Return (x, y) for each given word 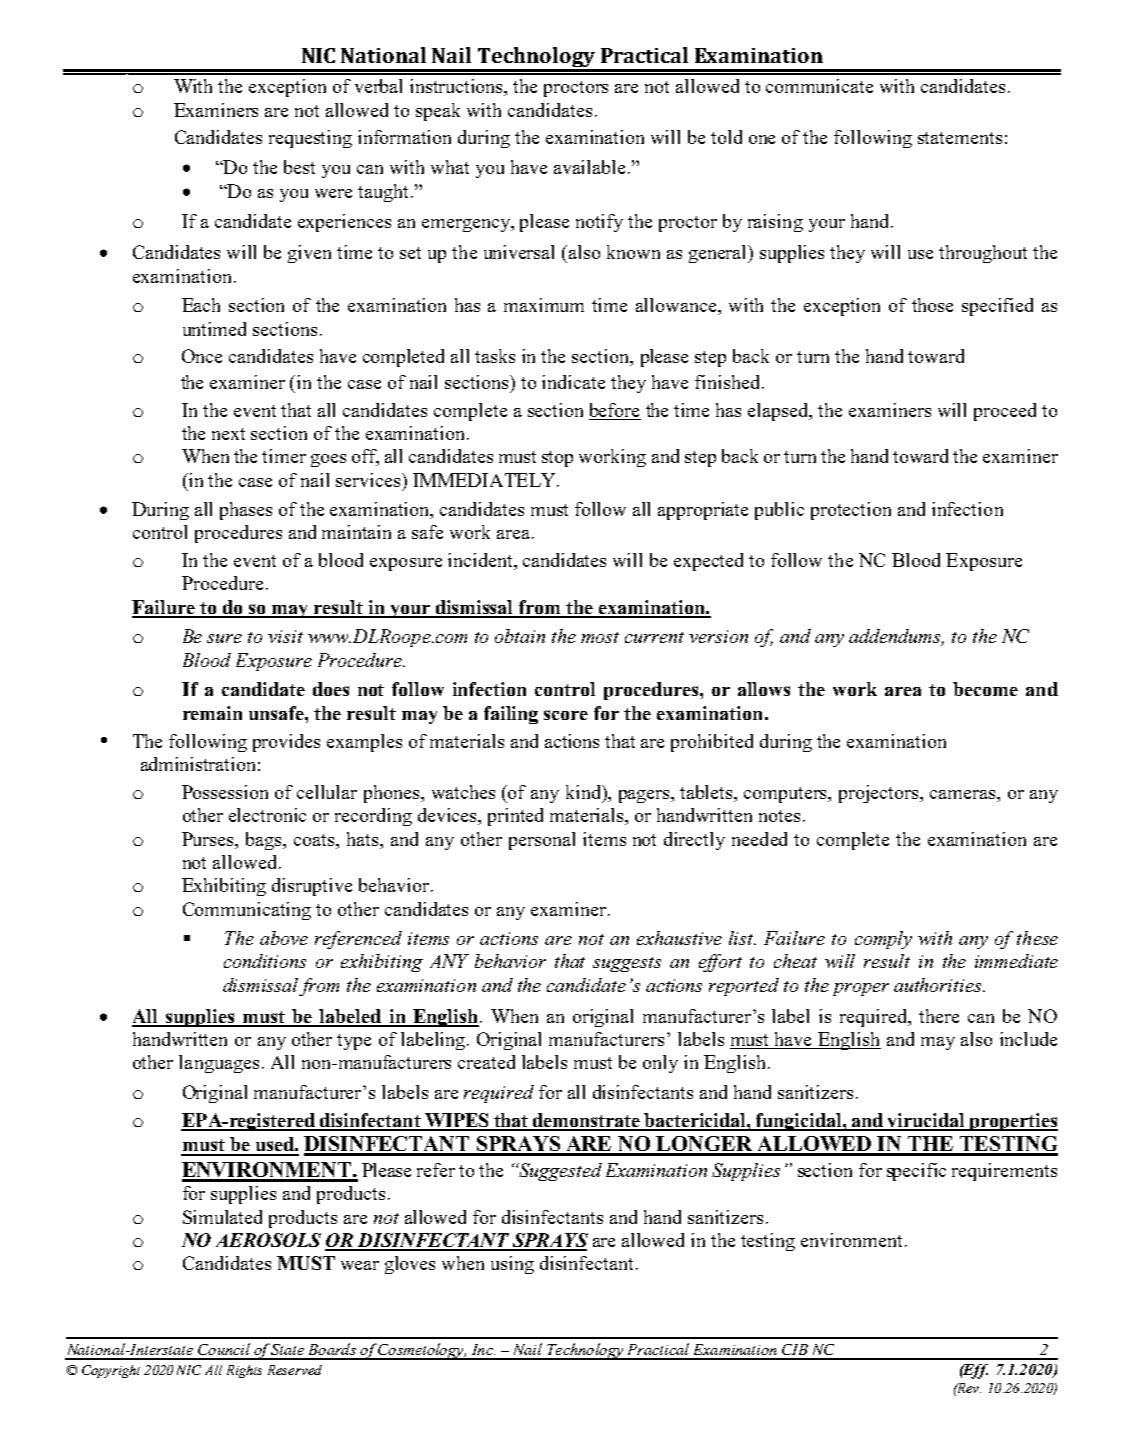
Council (224, 1349)
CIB (795, 1349)
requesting (310, 139)
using (512, 1265)
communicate (819, 86)
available (589, 167)
